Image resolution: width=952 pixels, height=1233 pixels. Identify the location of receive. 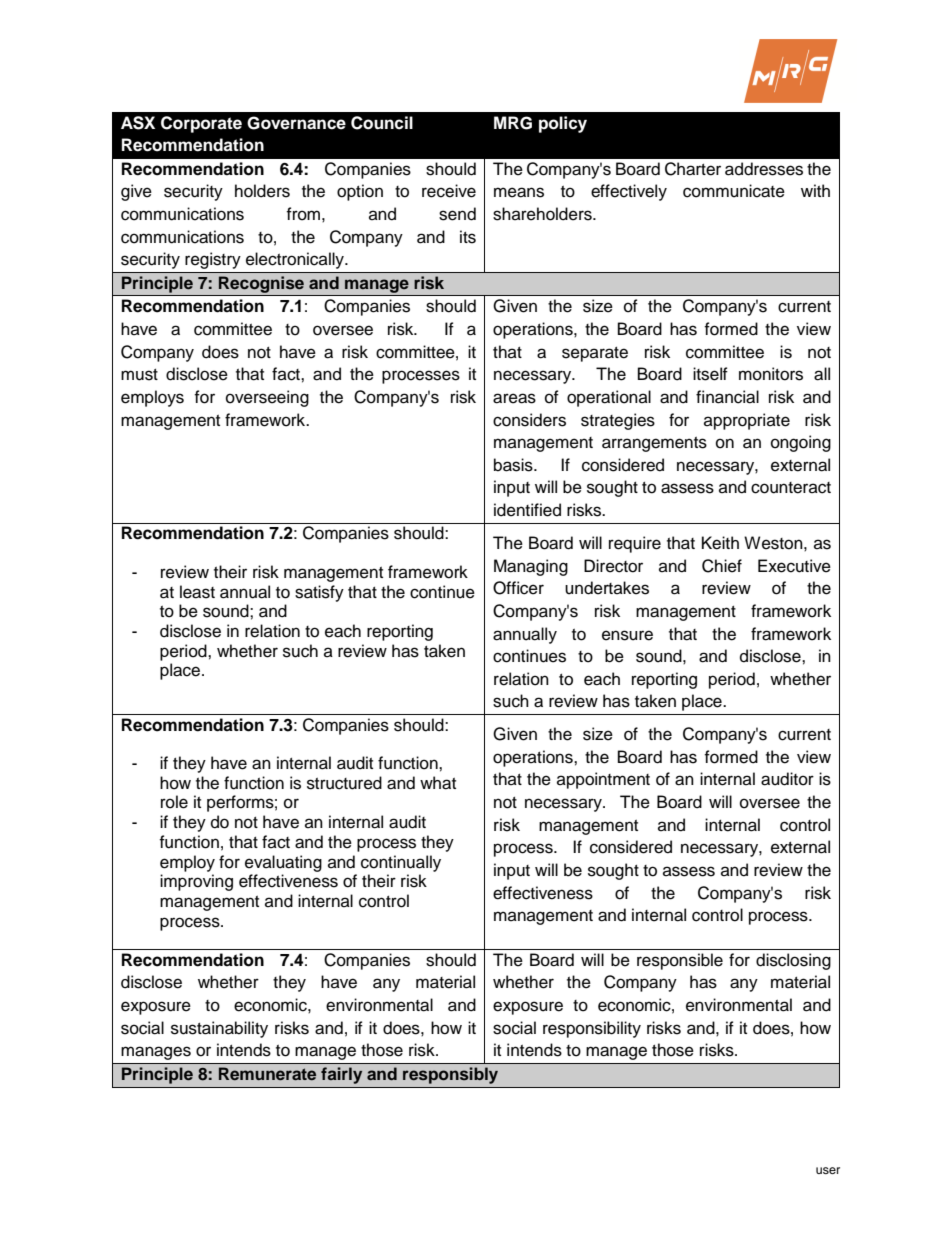
(449, 191).
